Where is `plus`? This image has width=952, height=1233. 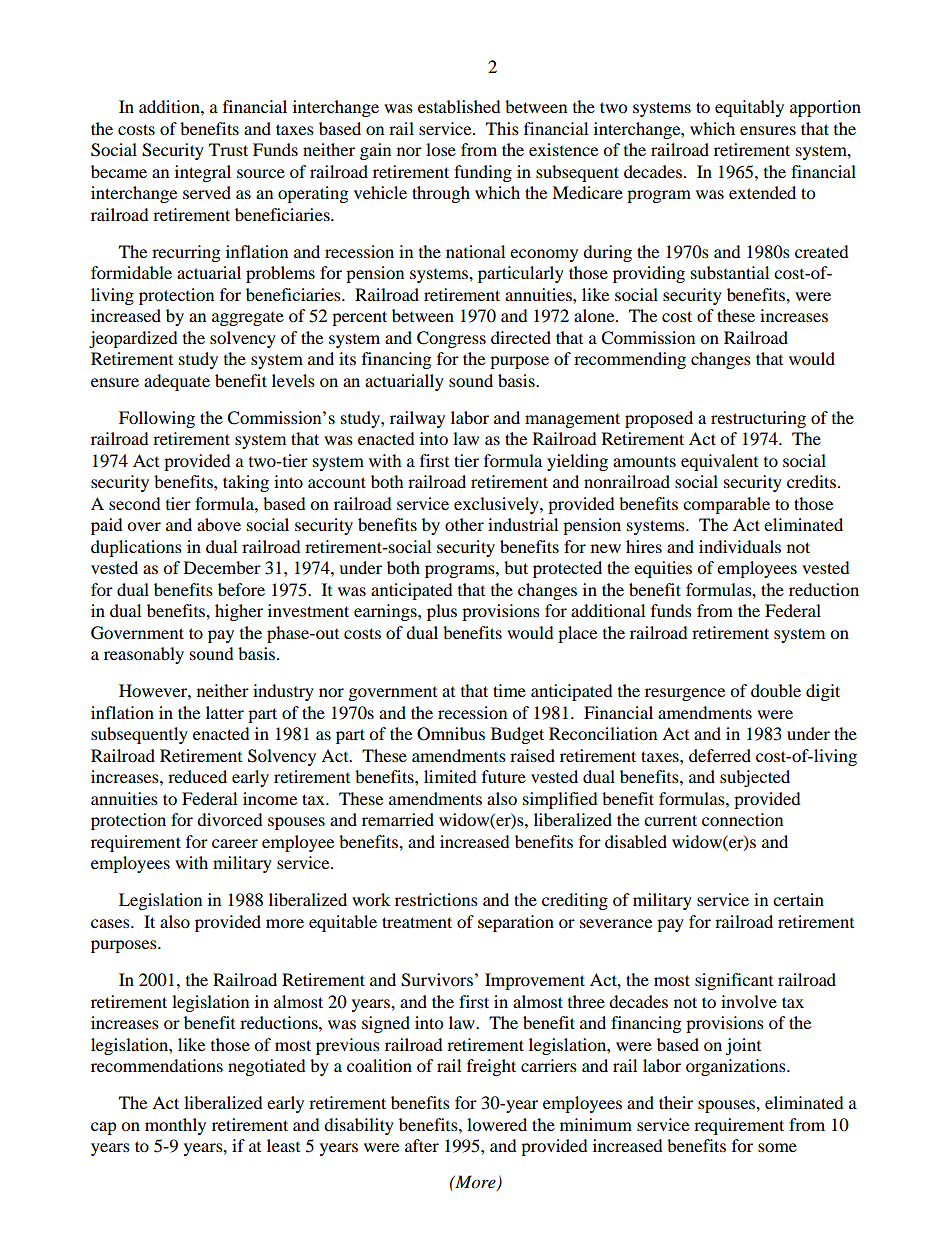 plus is located at coordinates (442, 612).
